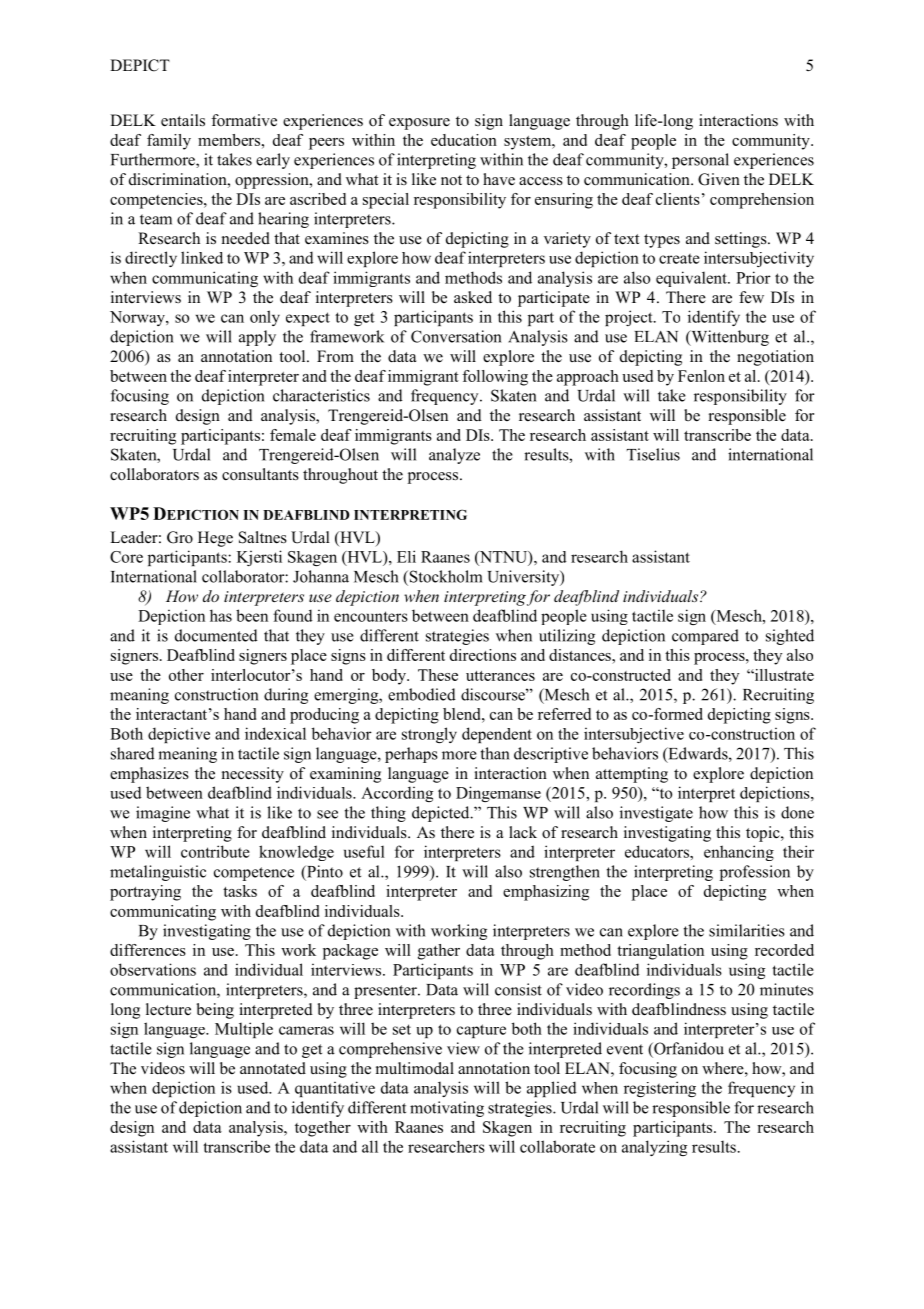  What do you see at coordinates (169, 142) in the image?
I see `family` at bounding box center [169, 142].
